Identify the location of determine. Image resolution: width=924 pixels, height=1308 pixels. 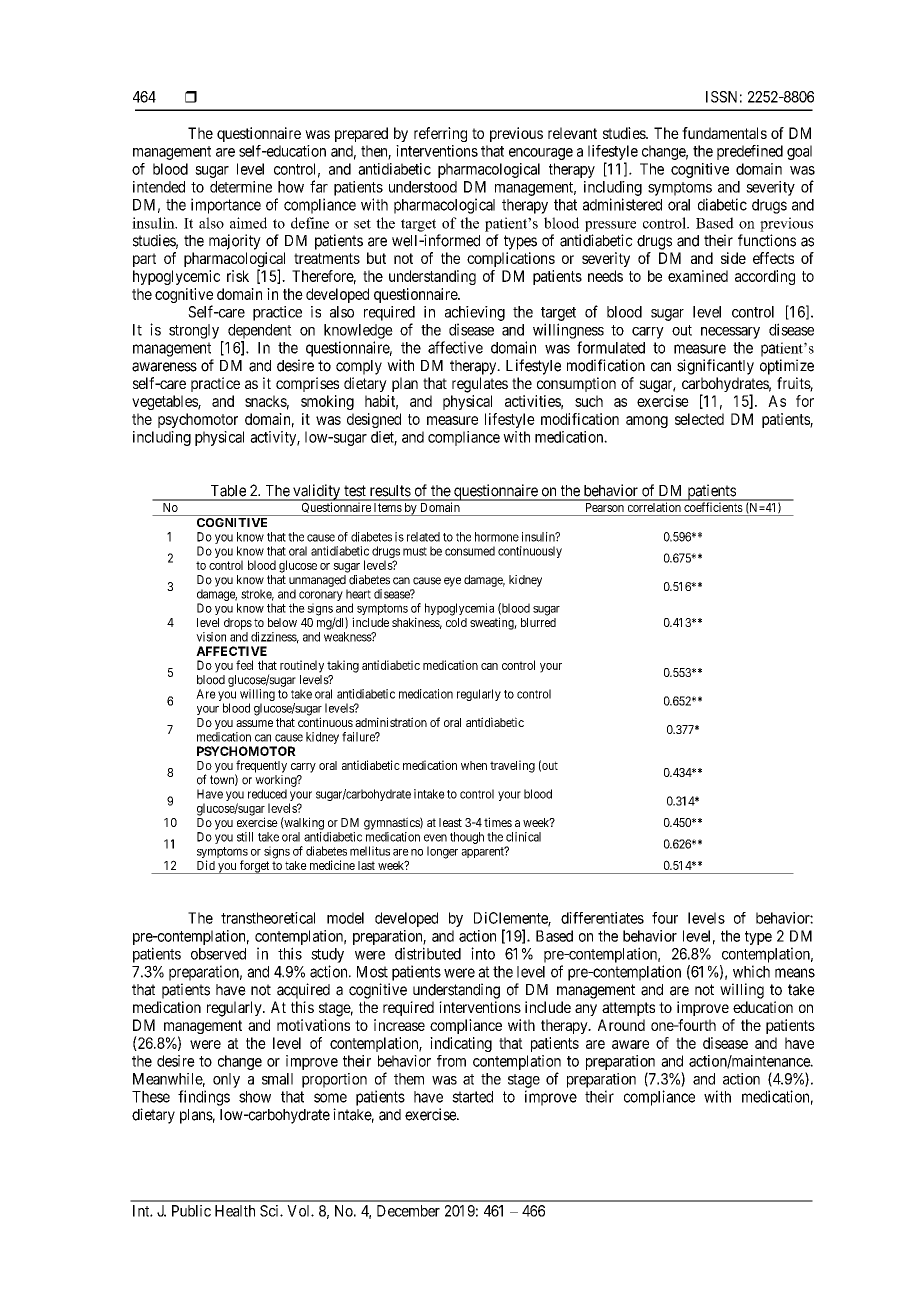
(241, 187).
